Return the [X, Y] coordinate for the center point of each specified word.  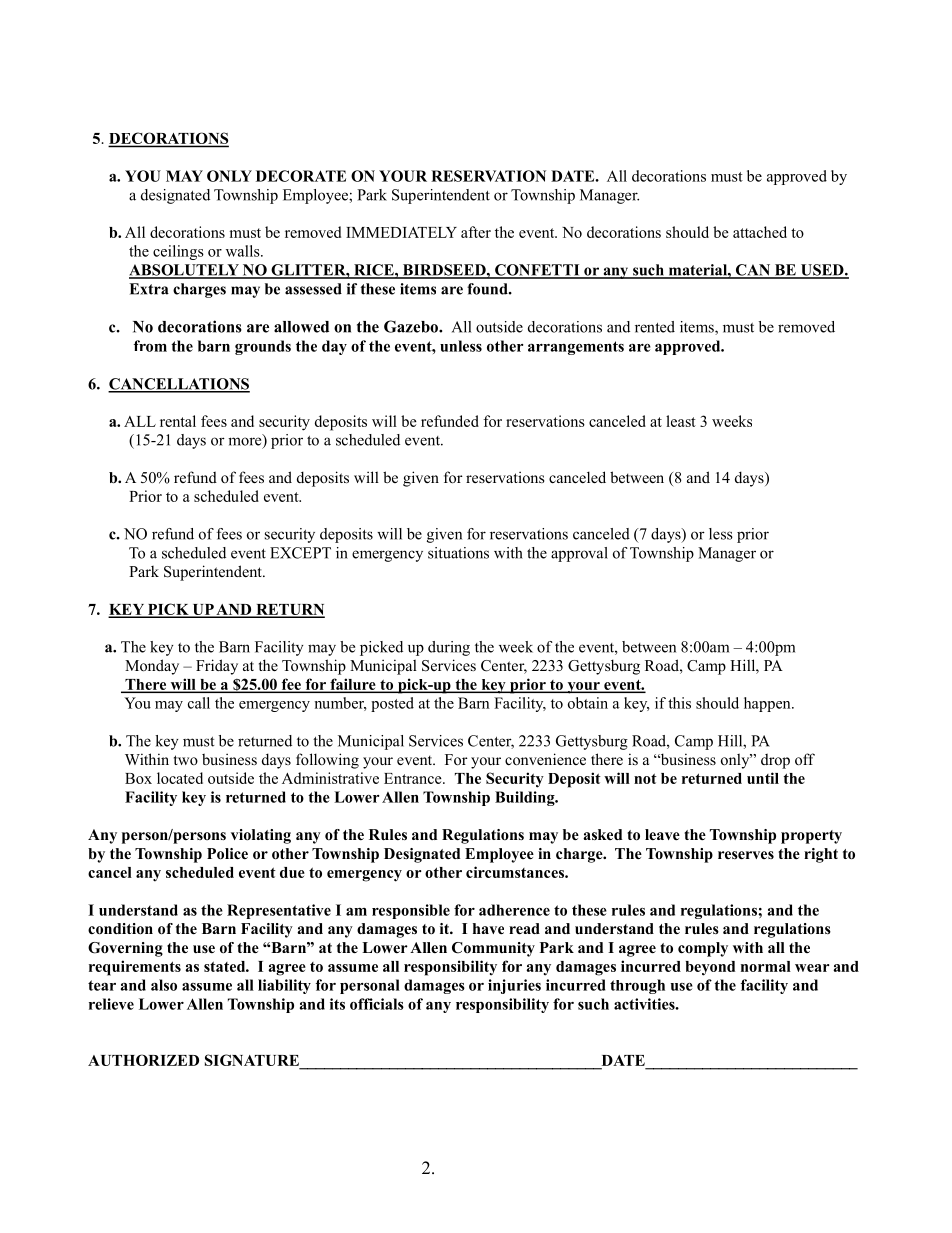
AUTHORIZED [143, 1060]
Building [526, 798]
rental [178, 421]
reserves [746, 855]
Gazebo [412, 326]
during [449, 648]
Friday [217, 667]
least [681, 421]
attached [760, 232]
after [476, 232]
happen [768, 704]
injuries [514, 986]
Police [227, 854]
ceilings [178, 252]
